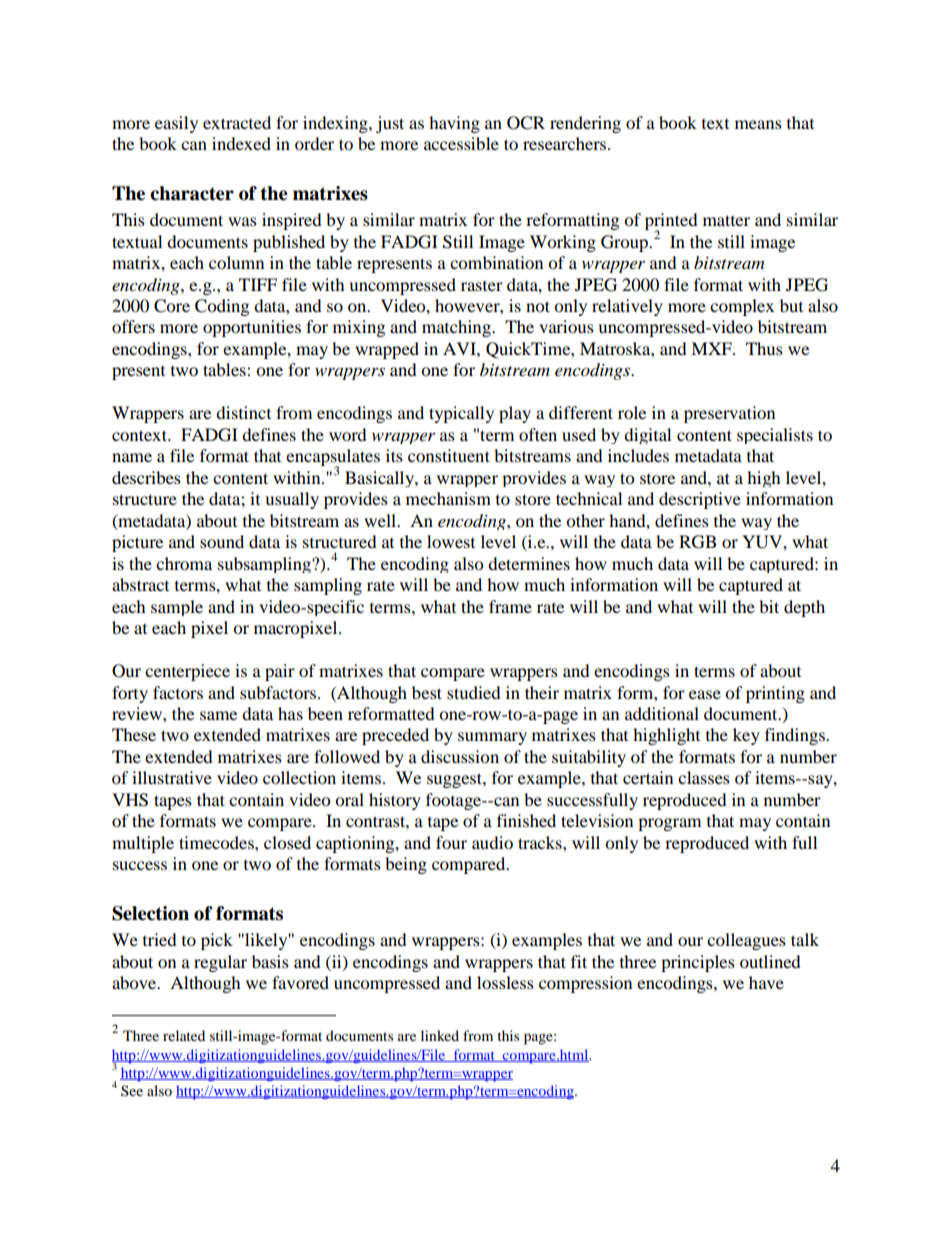 The image size is (952, 1233). What do you see at coordinates (766, 982) in the screenshot?
I see `have` at bounding box center [766, 982].
